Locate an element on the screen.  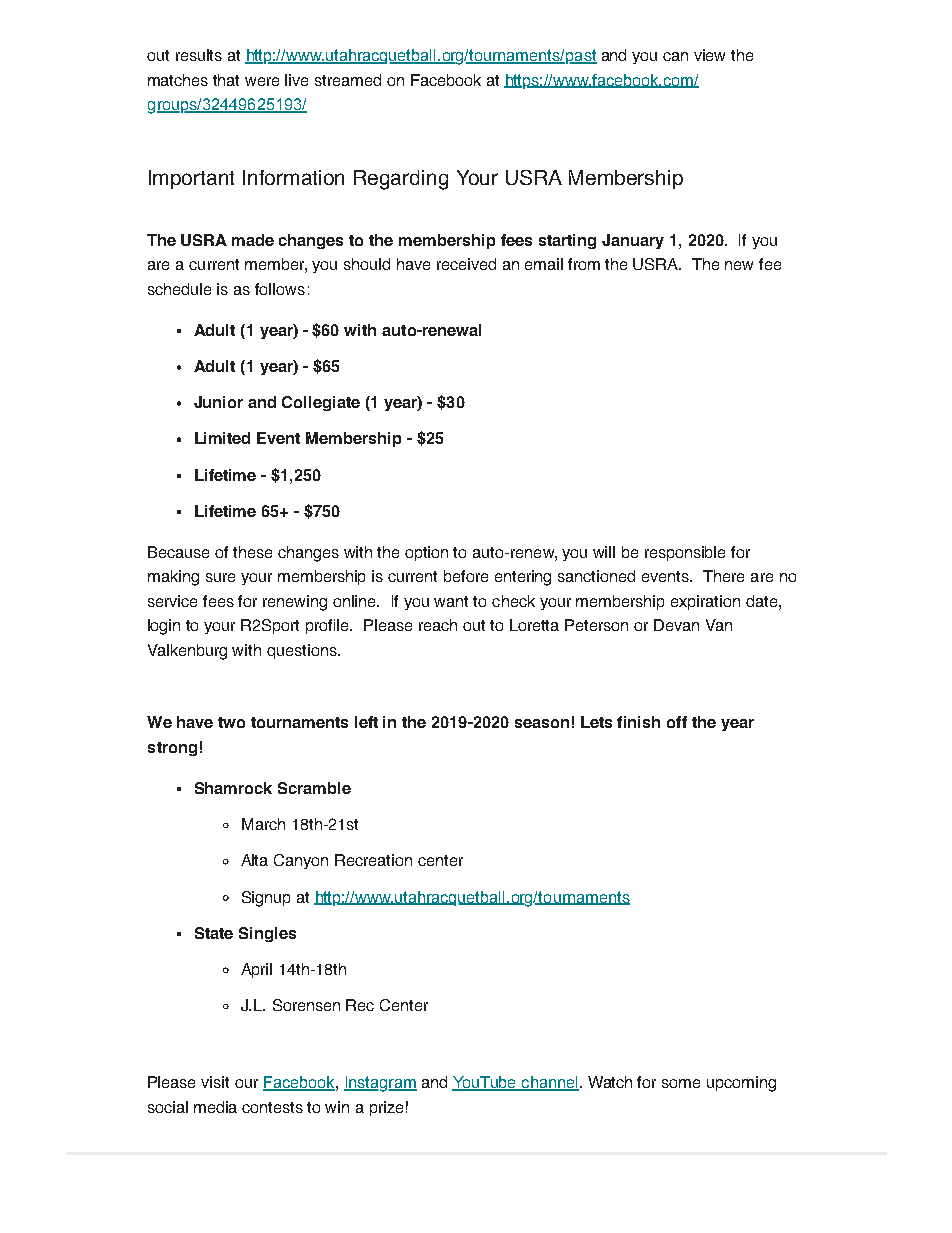
January is located at coordinates (633, 241).
